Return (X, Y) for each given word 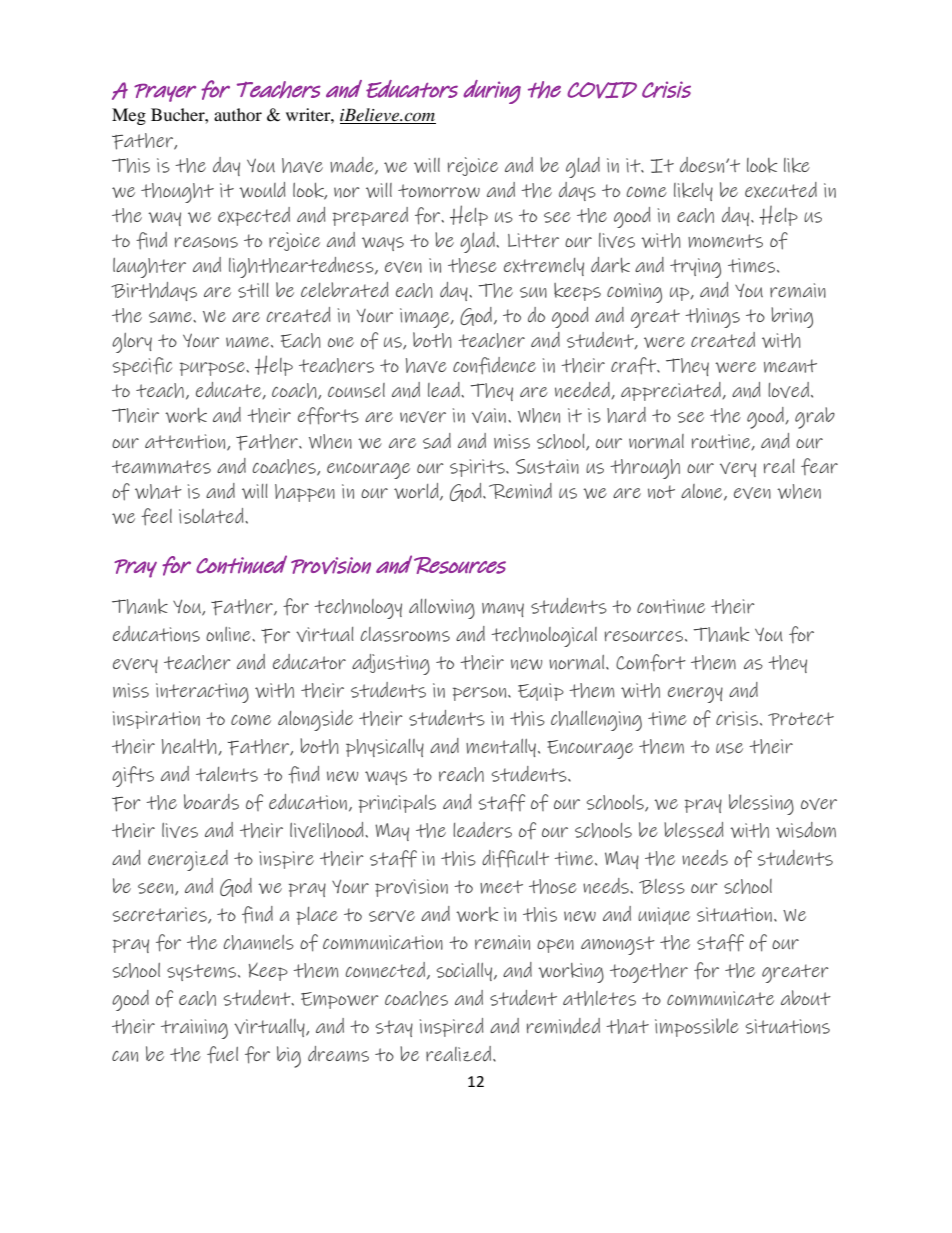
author (238, 114)
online (229, 634)
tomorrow (439, 191)
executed (781, 190)
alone (703, 492)
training (194, 1029)
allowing (442, 609)
